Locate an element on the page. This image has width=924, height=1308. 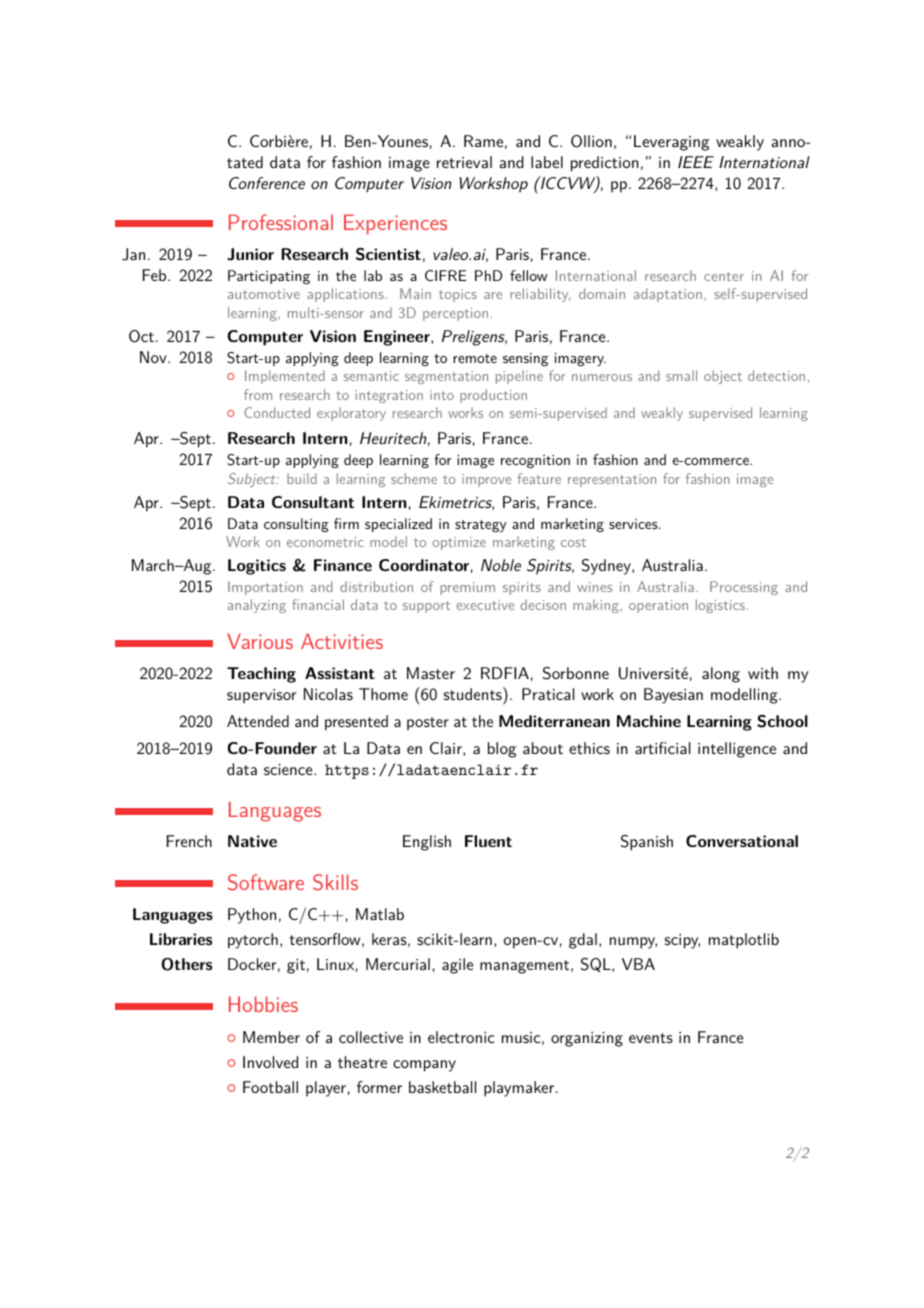
logistics is located at coordinates (720, 606).
